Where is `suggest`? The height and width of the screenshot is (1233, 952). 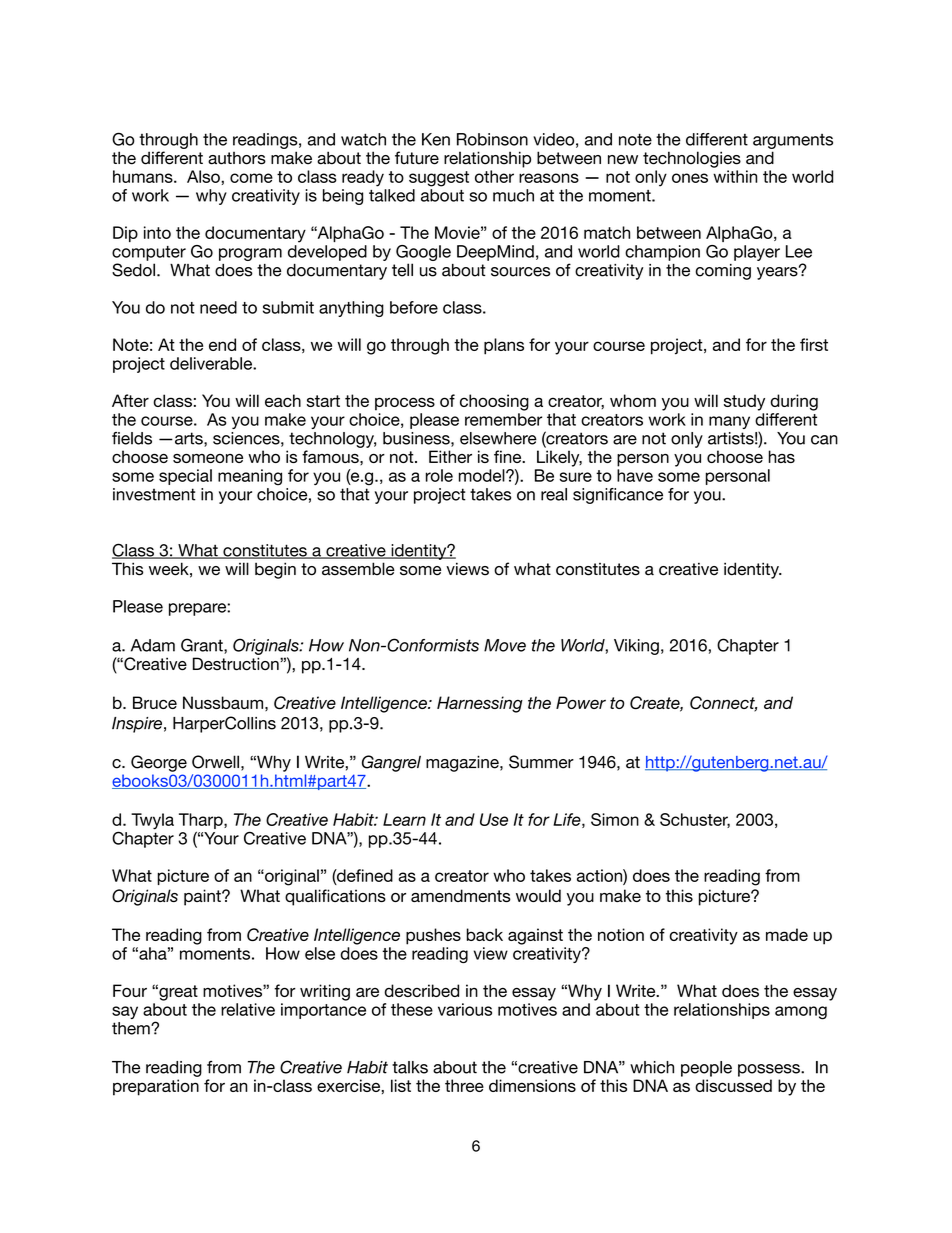
suggest is located at coordinates (439, 179).
